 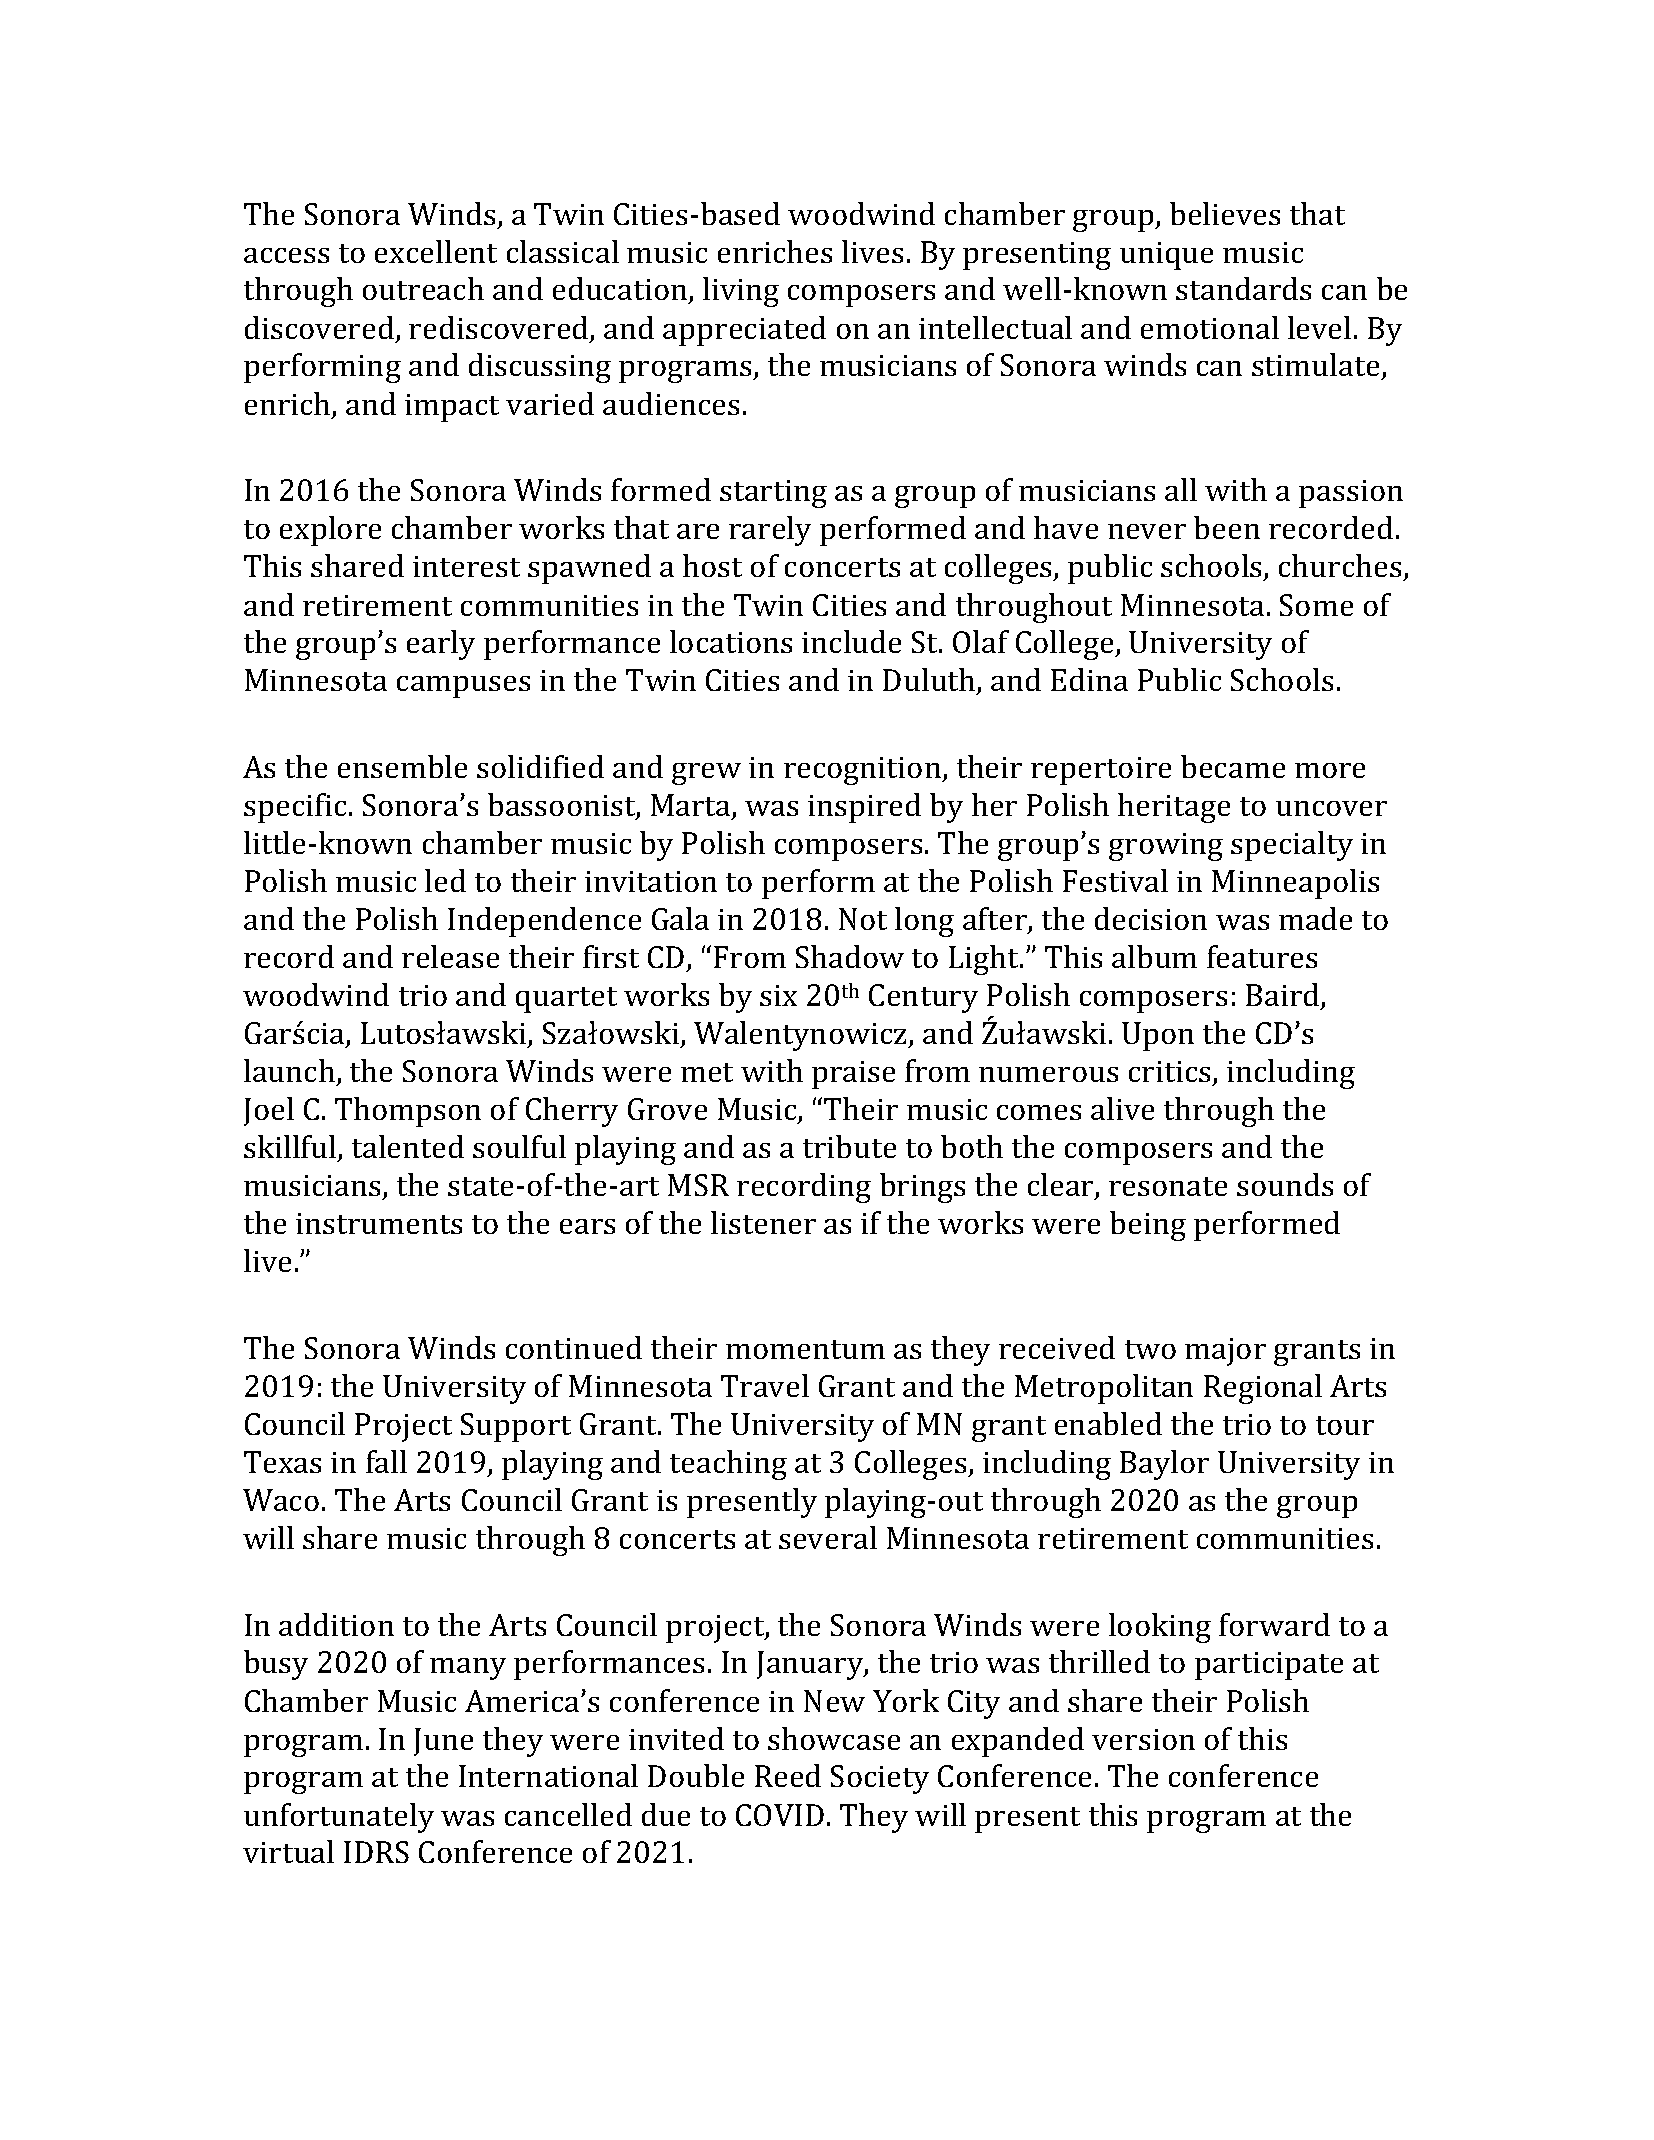 I want to click on unfortunately, so click(x=339, y=1818).
